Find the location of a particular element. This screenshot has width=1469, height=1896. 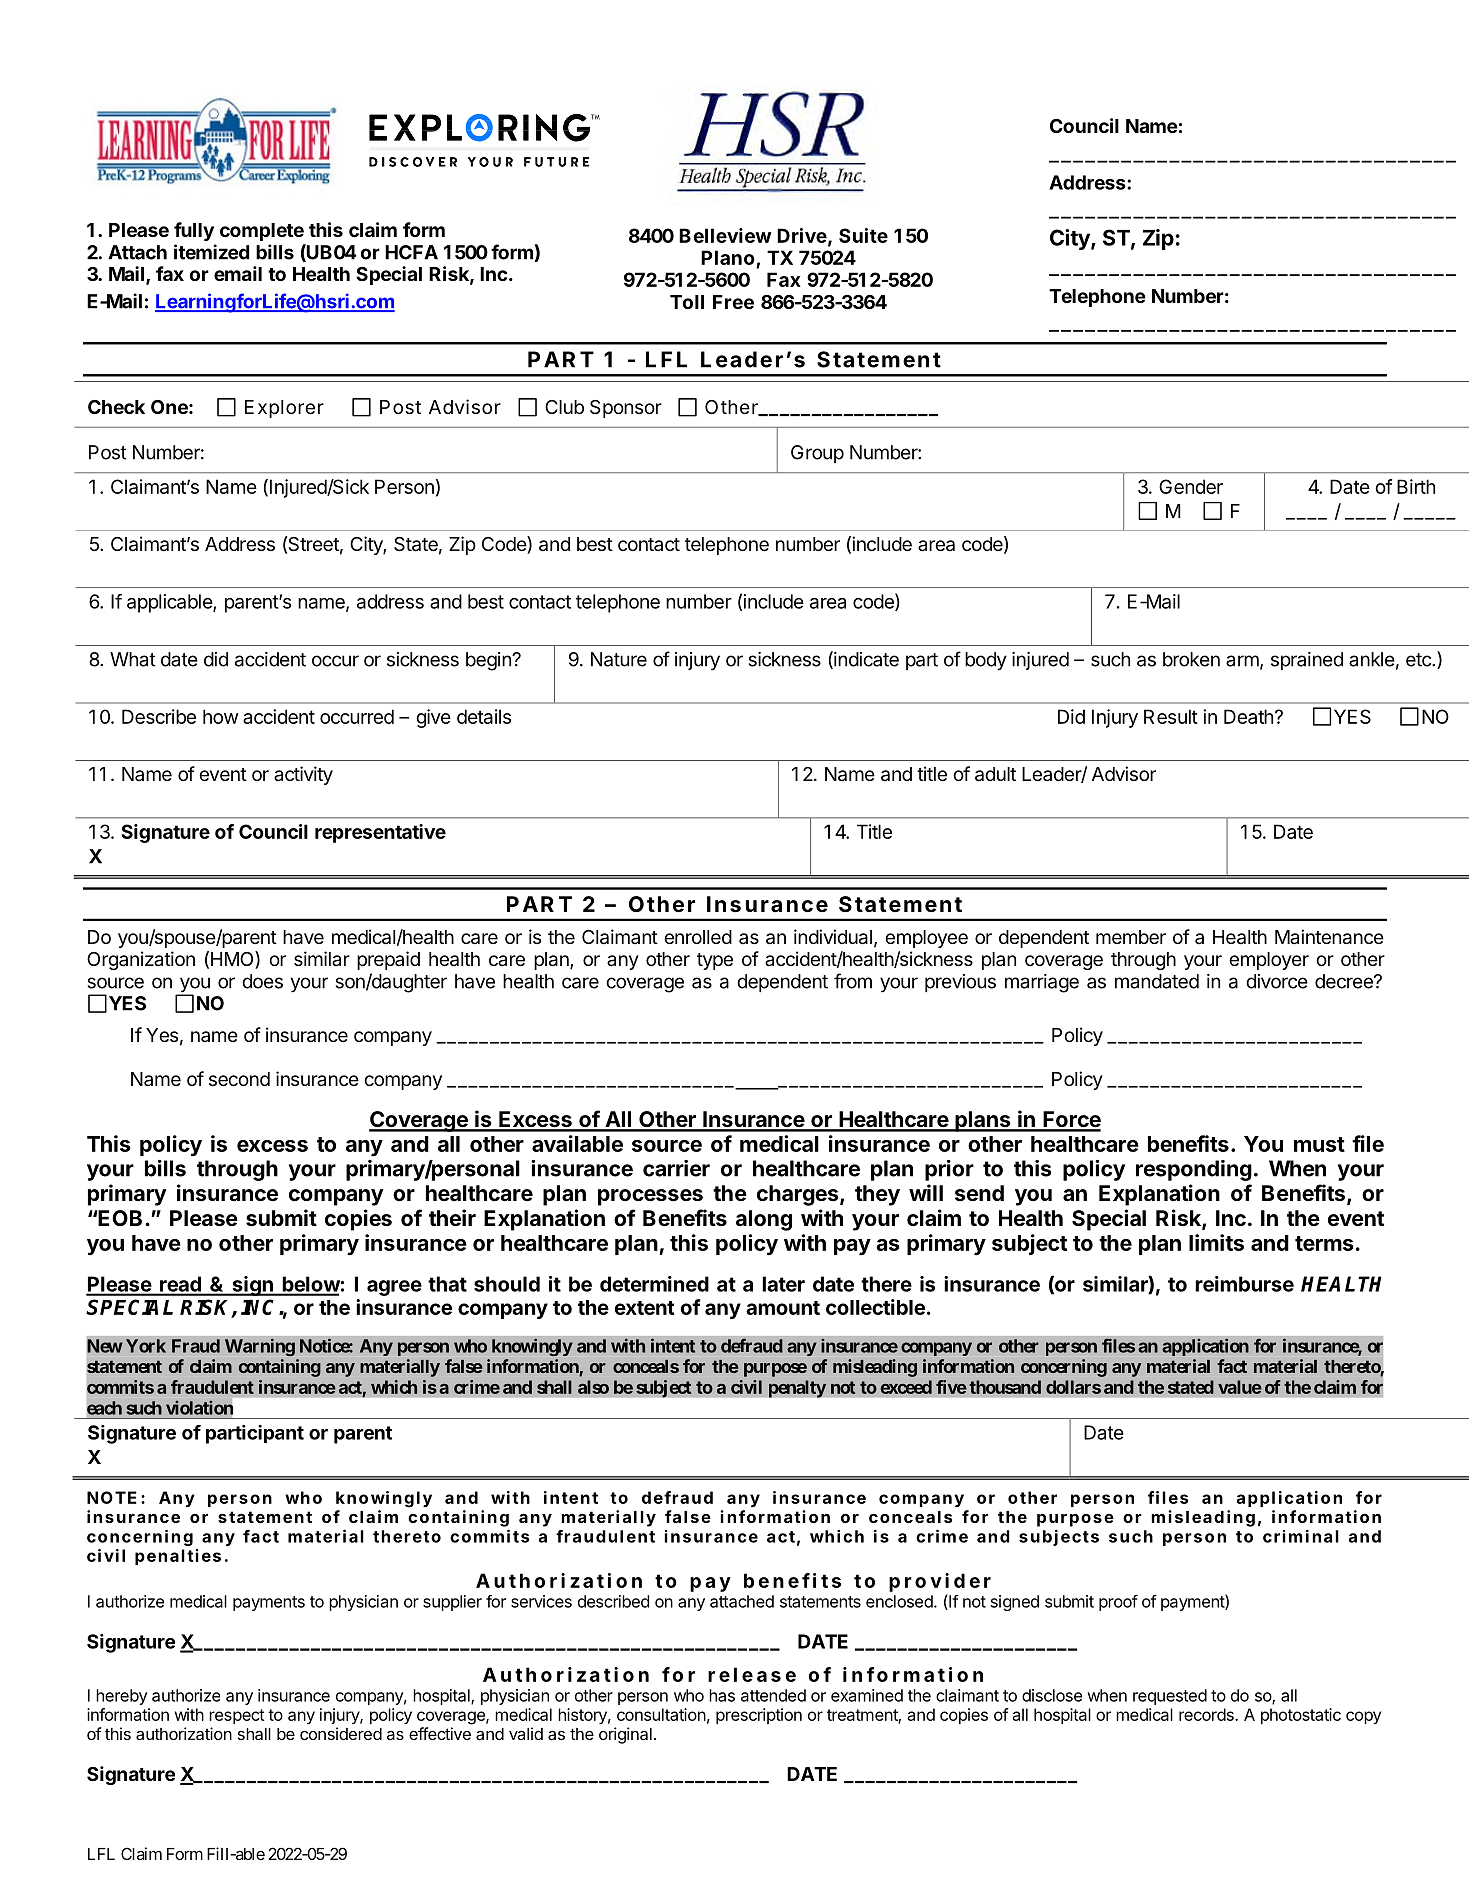

What is located at coordinates (133, 659).
